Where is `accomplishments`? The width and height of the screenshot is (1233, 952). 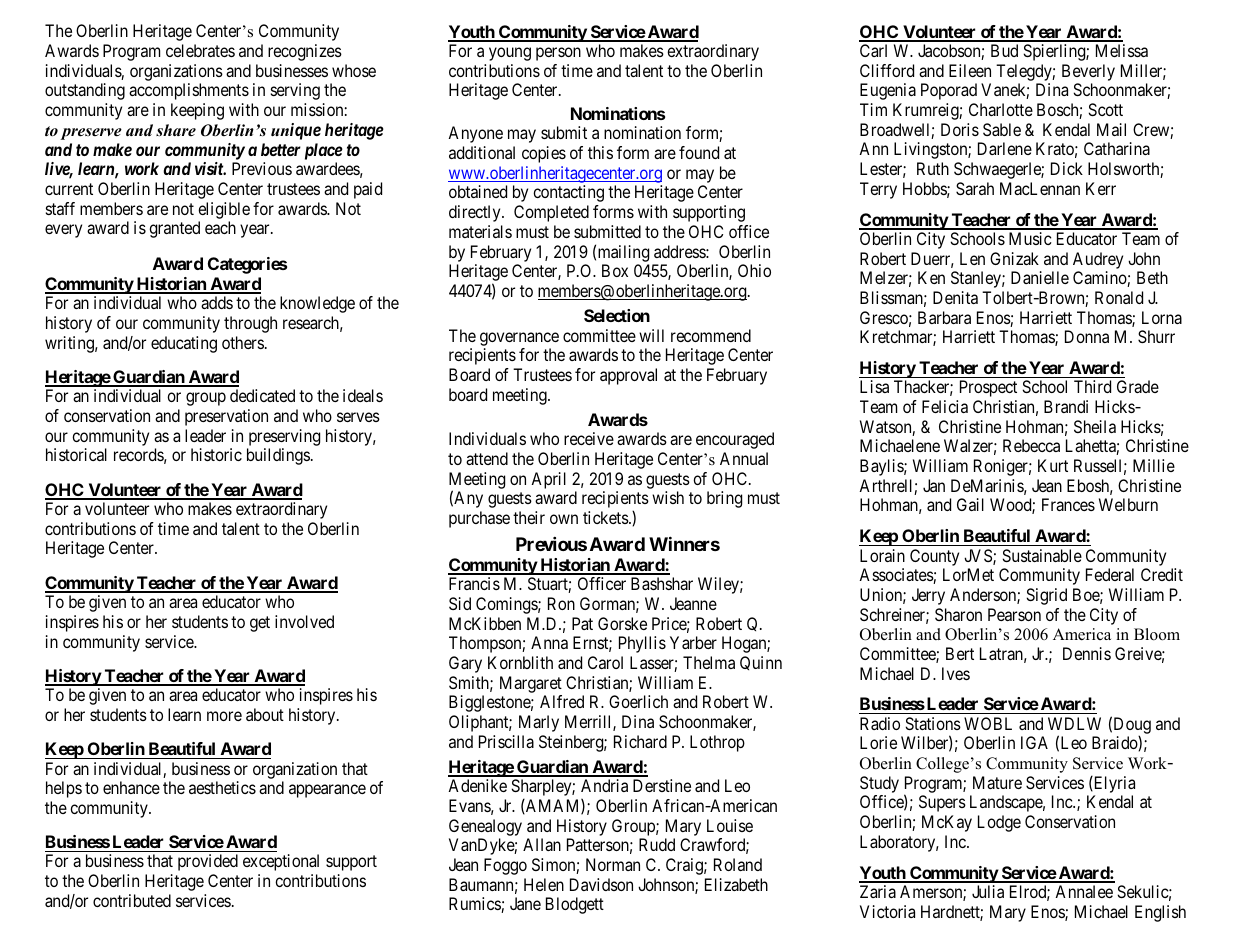
accomplishments is located at coordinates (189, 91).
